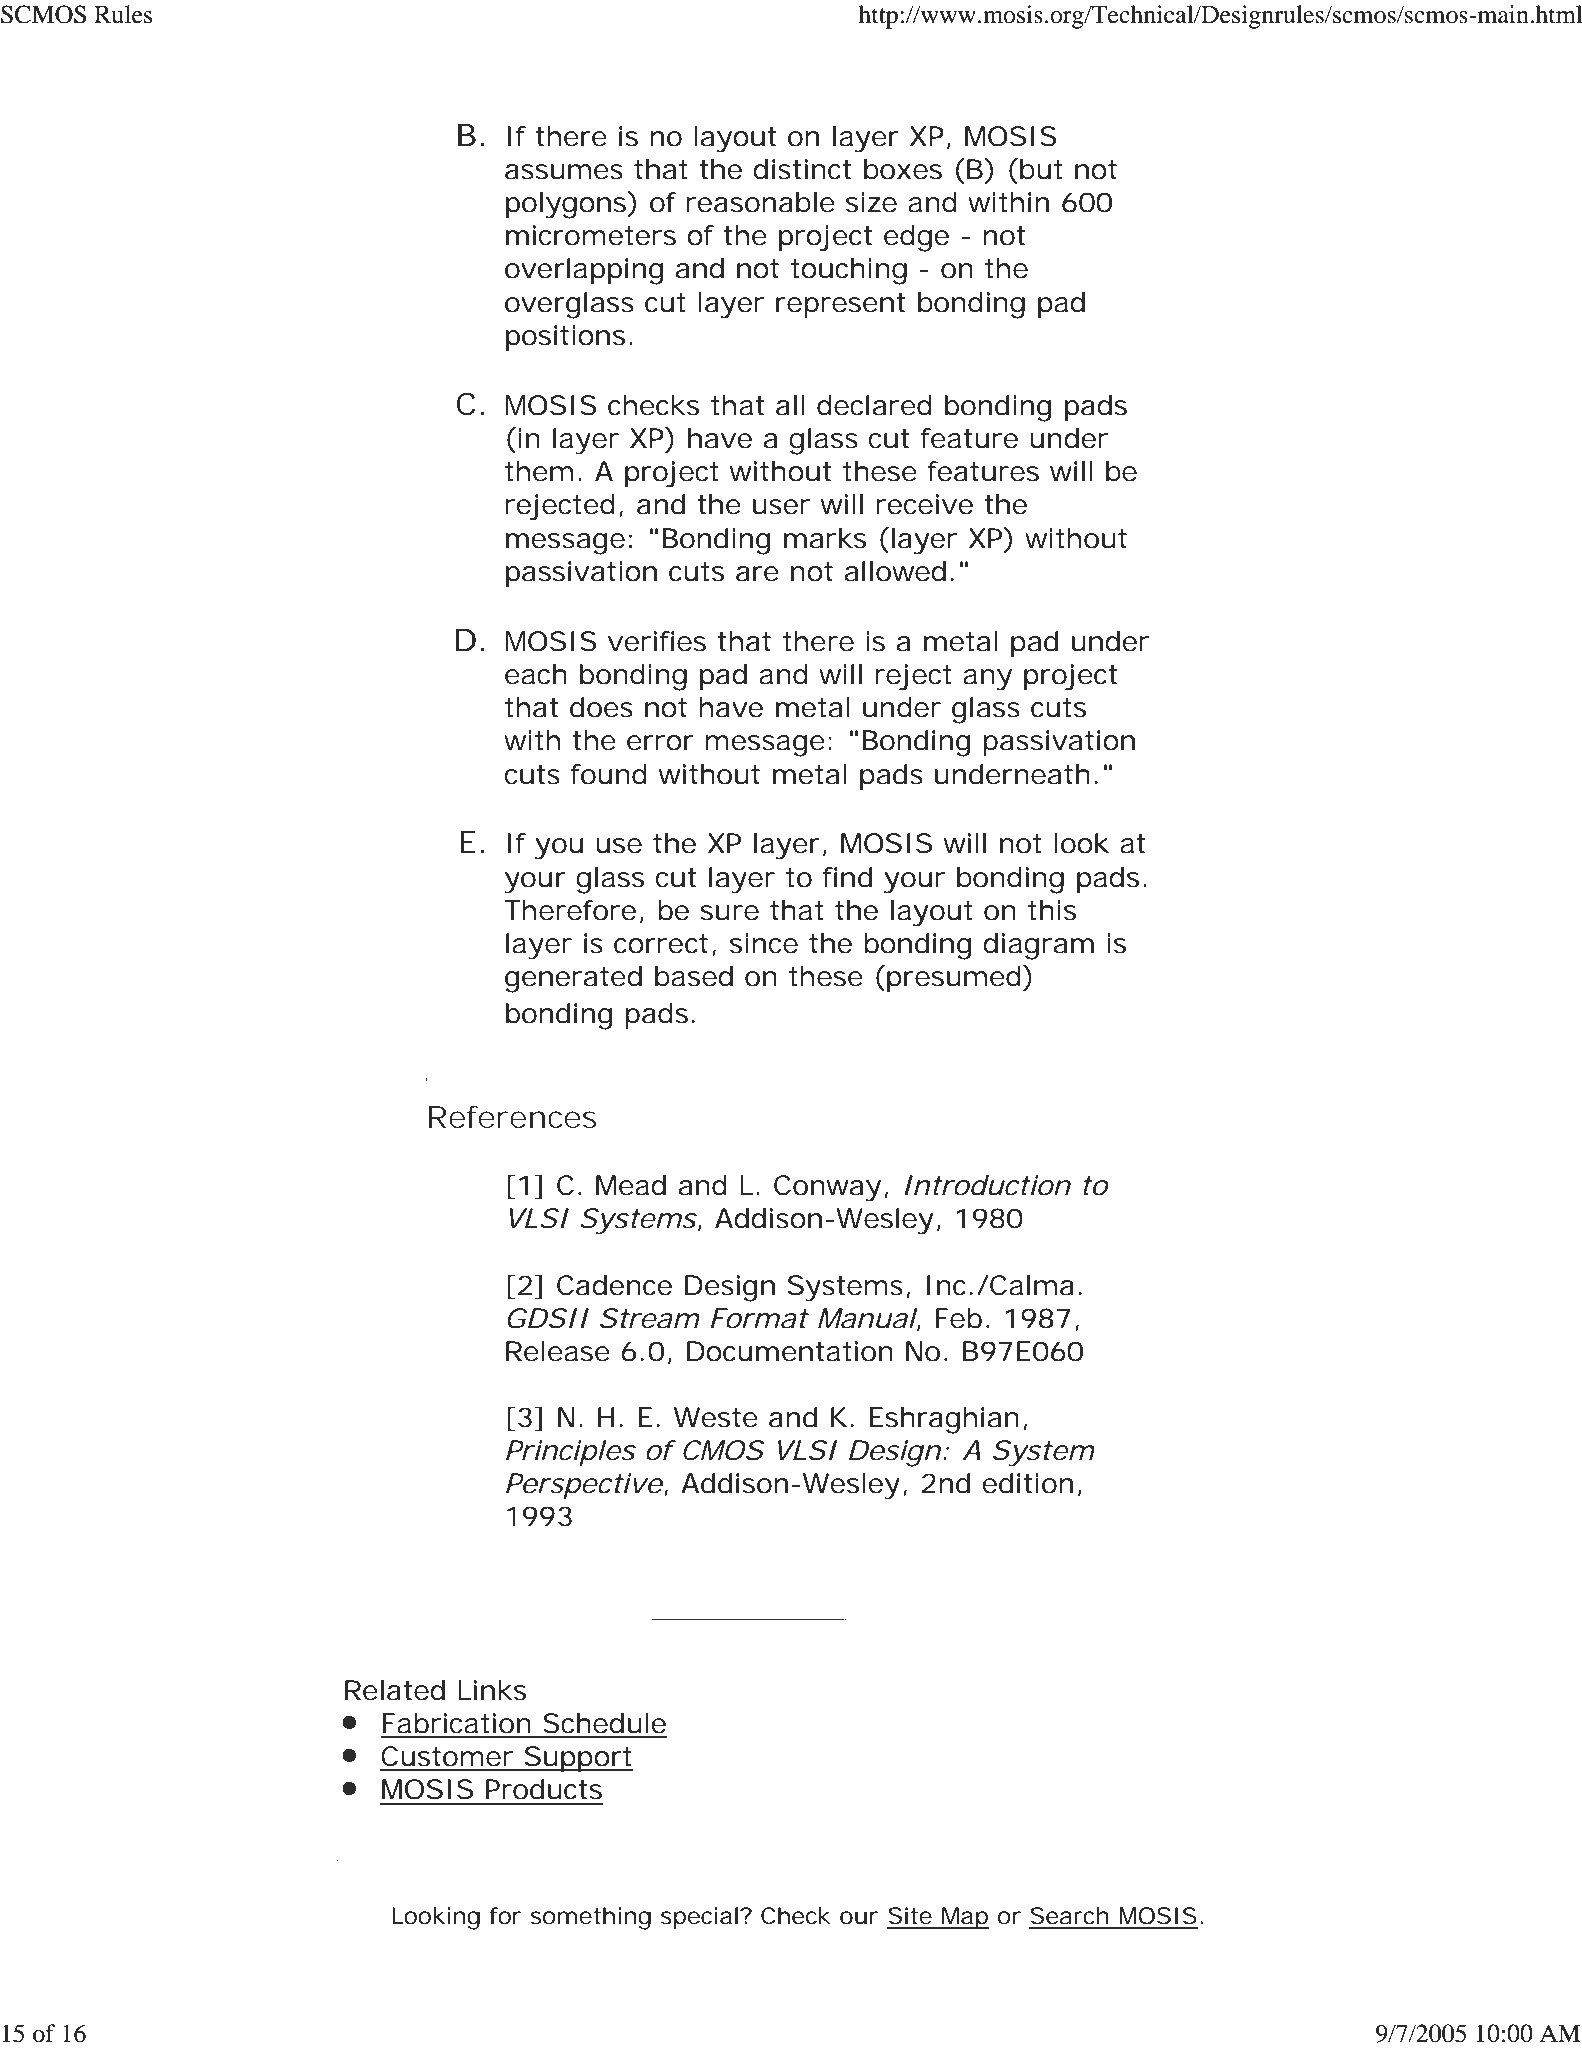 This screenshot has width=1582, height=2048. Describe the element at coordinates (959, 1318) in the screenshot. I see `Feb` at that location.
